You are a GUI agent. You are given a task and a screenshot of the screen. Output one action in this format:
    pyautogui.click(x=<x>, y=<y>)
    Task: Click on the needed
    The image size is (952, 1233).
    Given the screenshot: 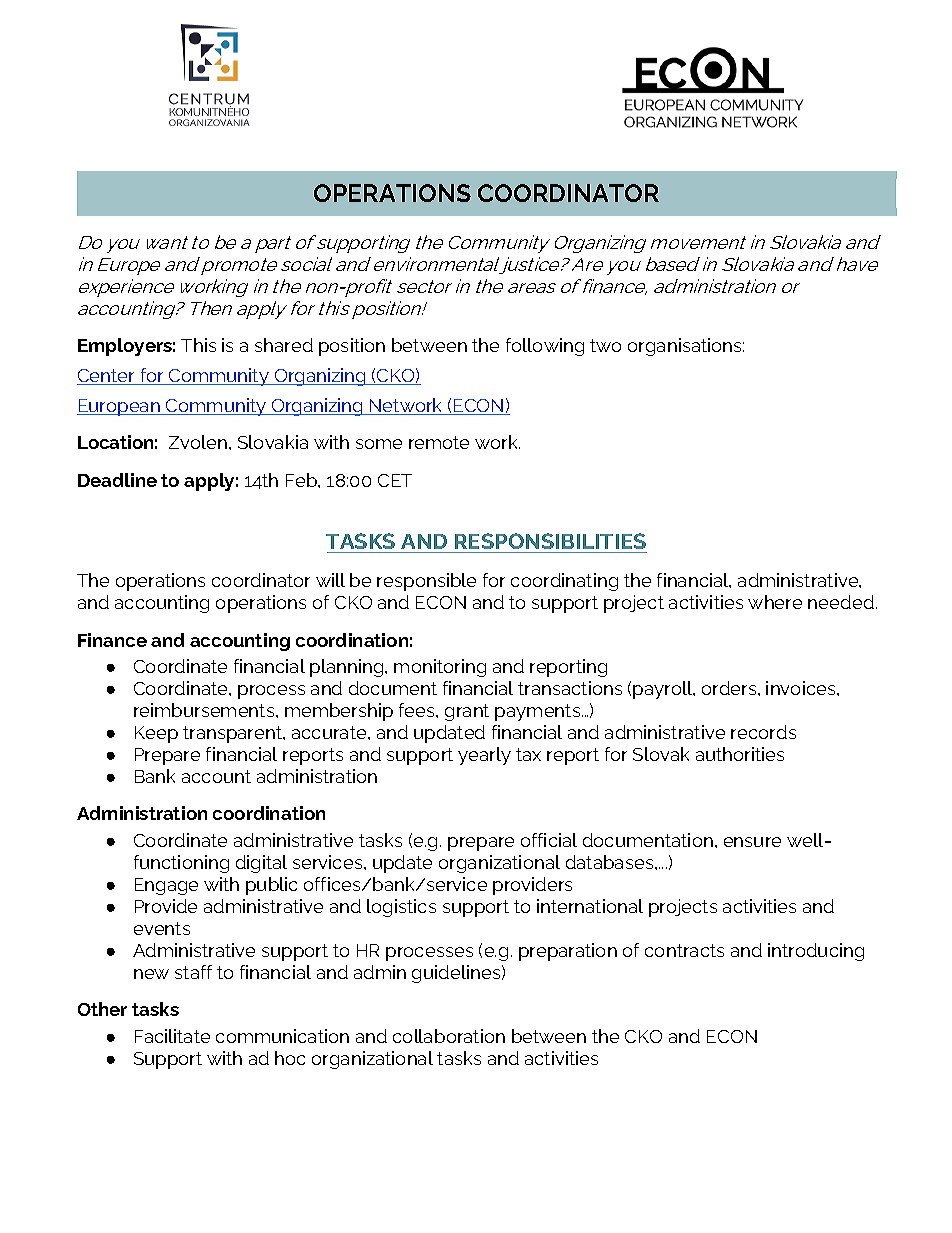 What is the action you would take?
    pyautogui.click(x=842, y=602)
